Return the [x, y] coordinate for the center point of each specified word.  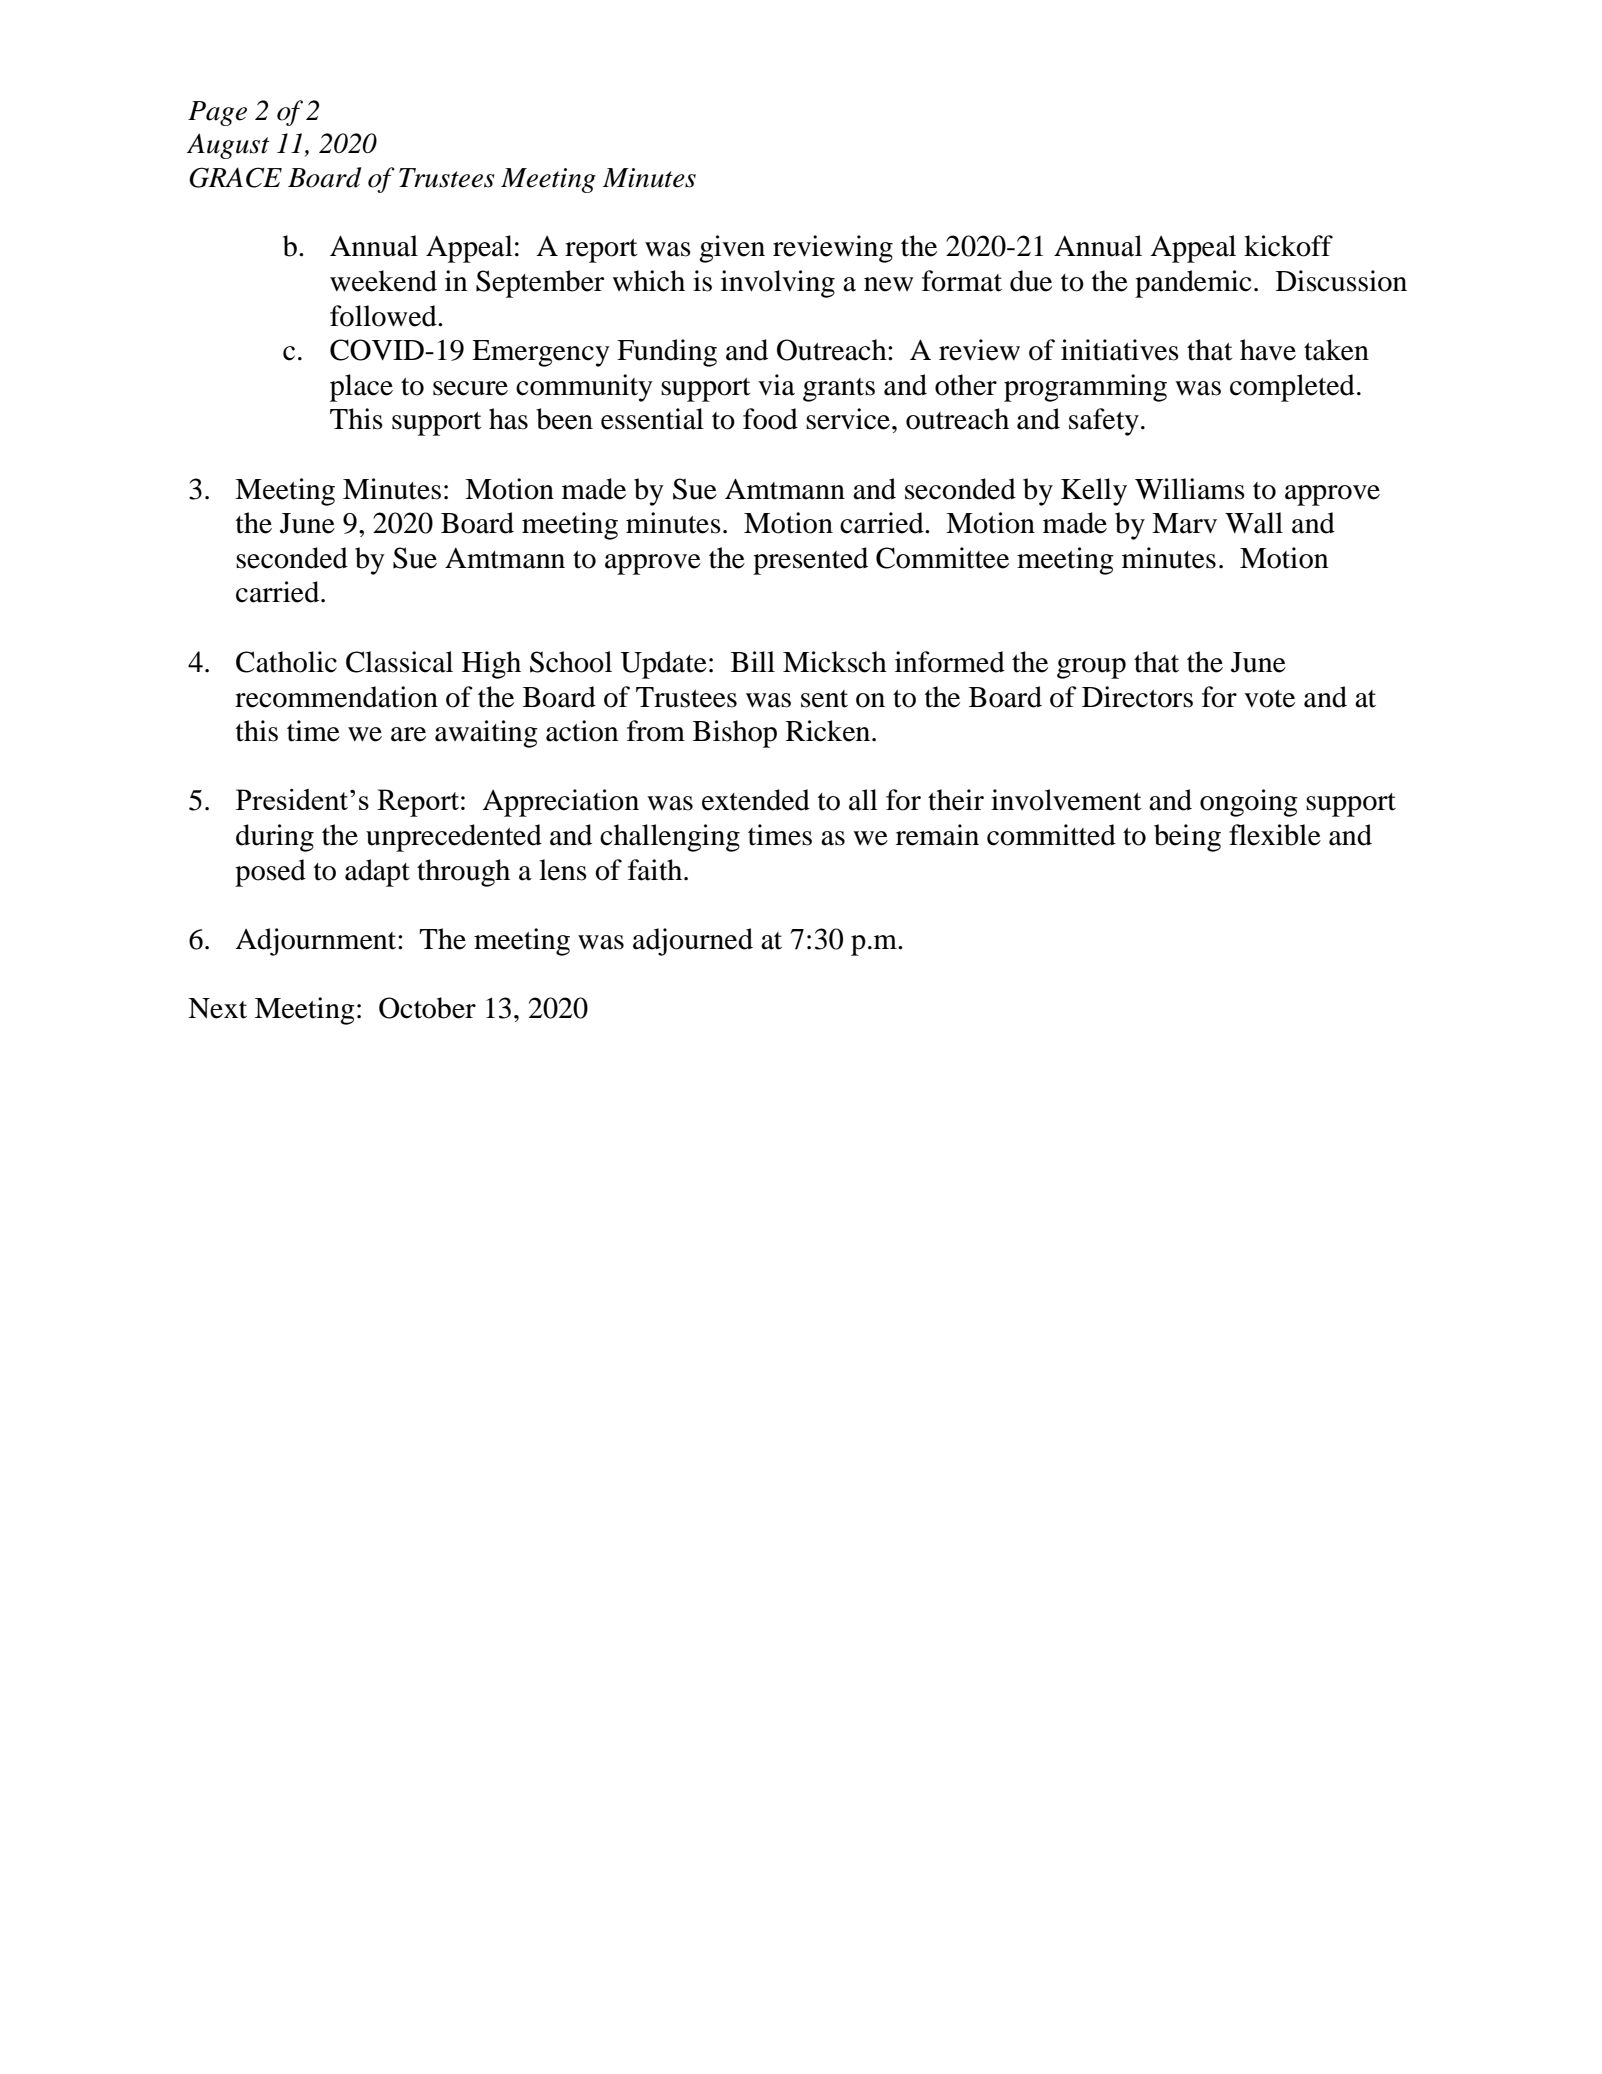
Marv [1184, 523]
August [228, 146]
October [427, 1008]
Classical [399, 662]
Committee [942, 558]
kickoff [1288, 246]
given [732, 249]
